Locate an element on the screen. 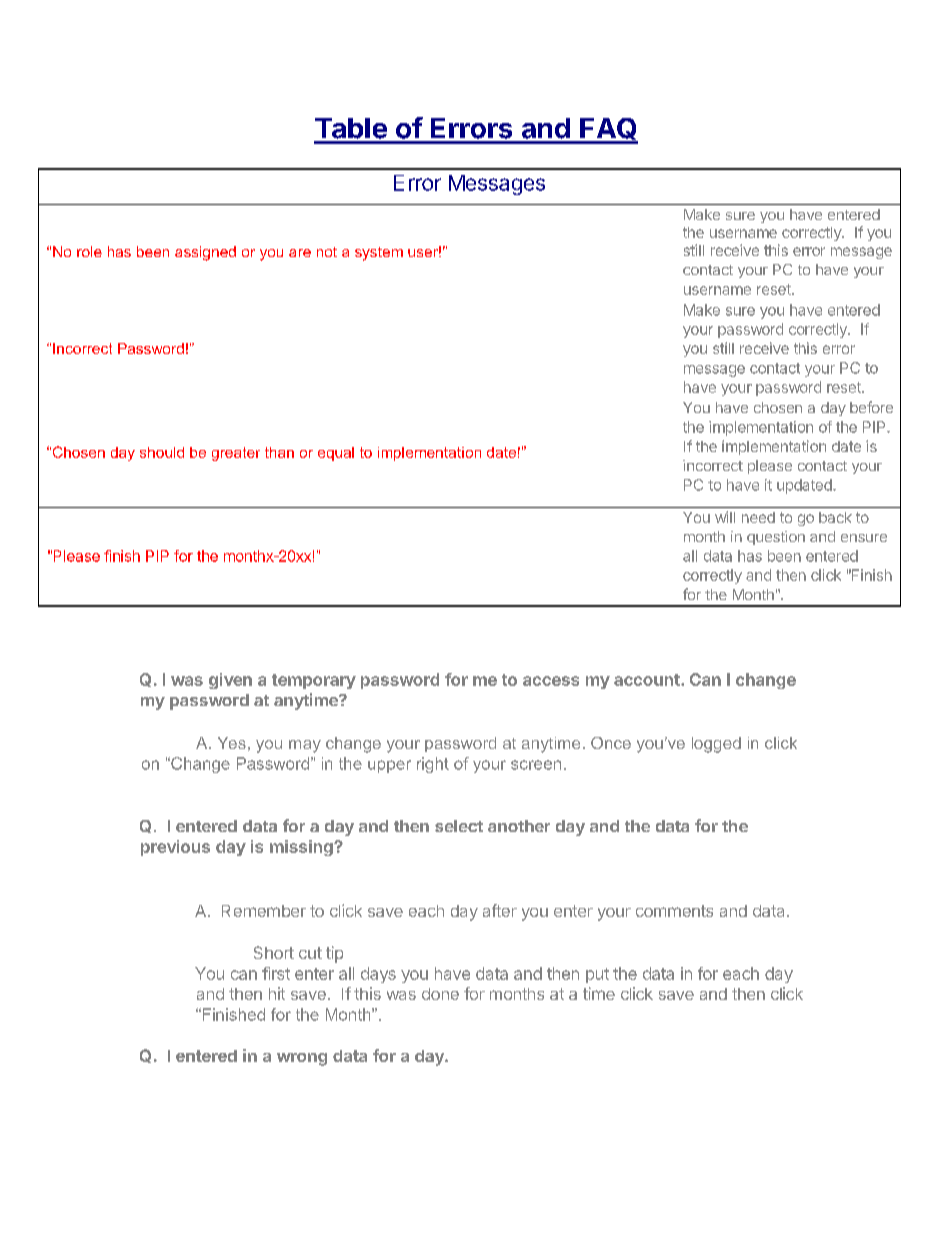 Image resolution: width=952 pixels, height=1233 pixels. before is located at coordinates (871, 407).
